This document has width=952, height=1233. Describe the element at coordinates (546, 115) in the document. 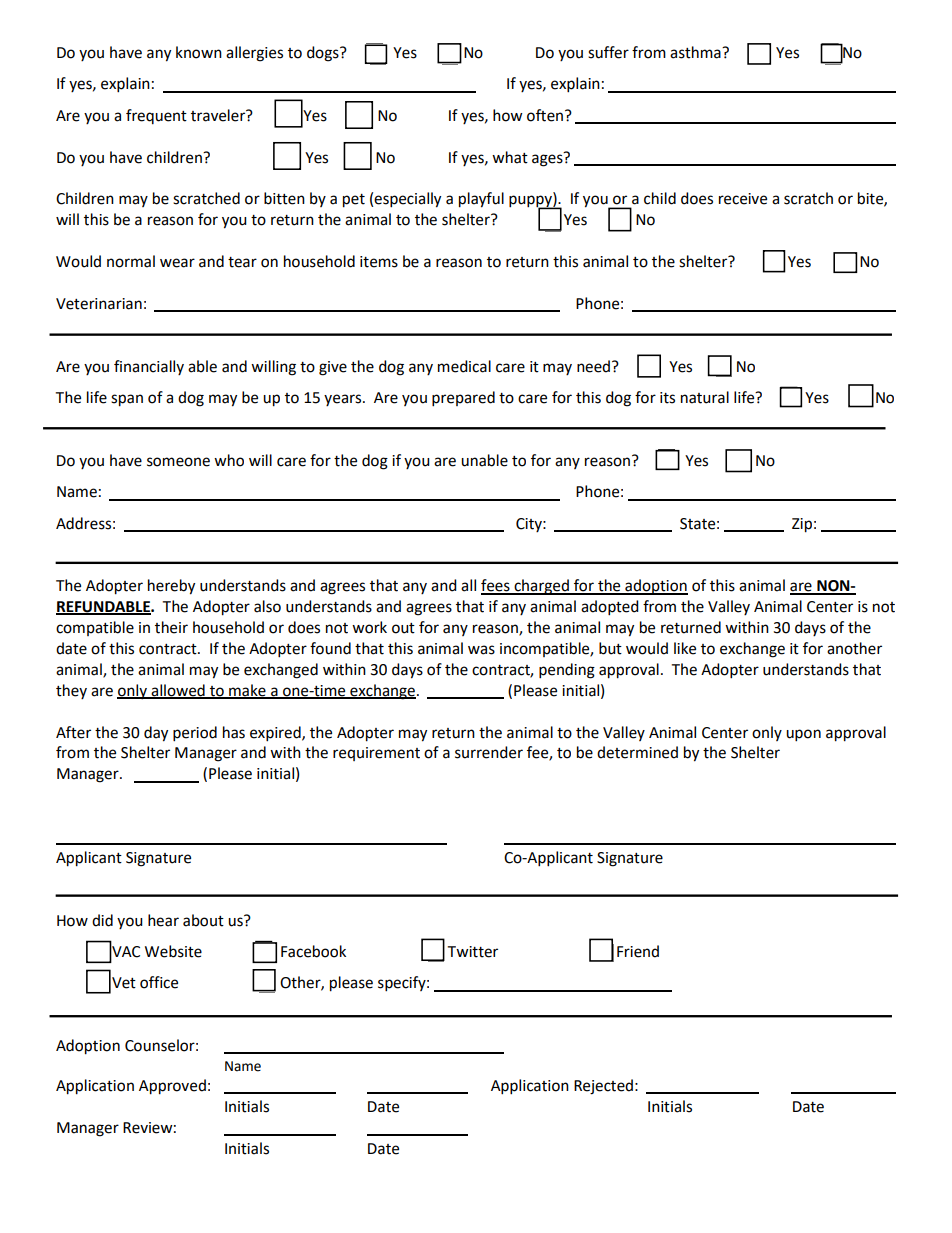

I see `often` at that location.
